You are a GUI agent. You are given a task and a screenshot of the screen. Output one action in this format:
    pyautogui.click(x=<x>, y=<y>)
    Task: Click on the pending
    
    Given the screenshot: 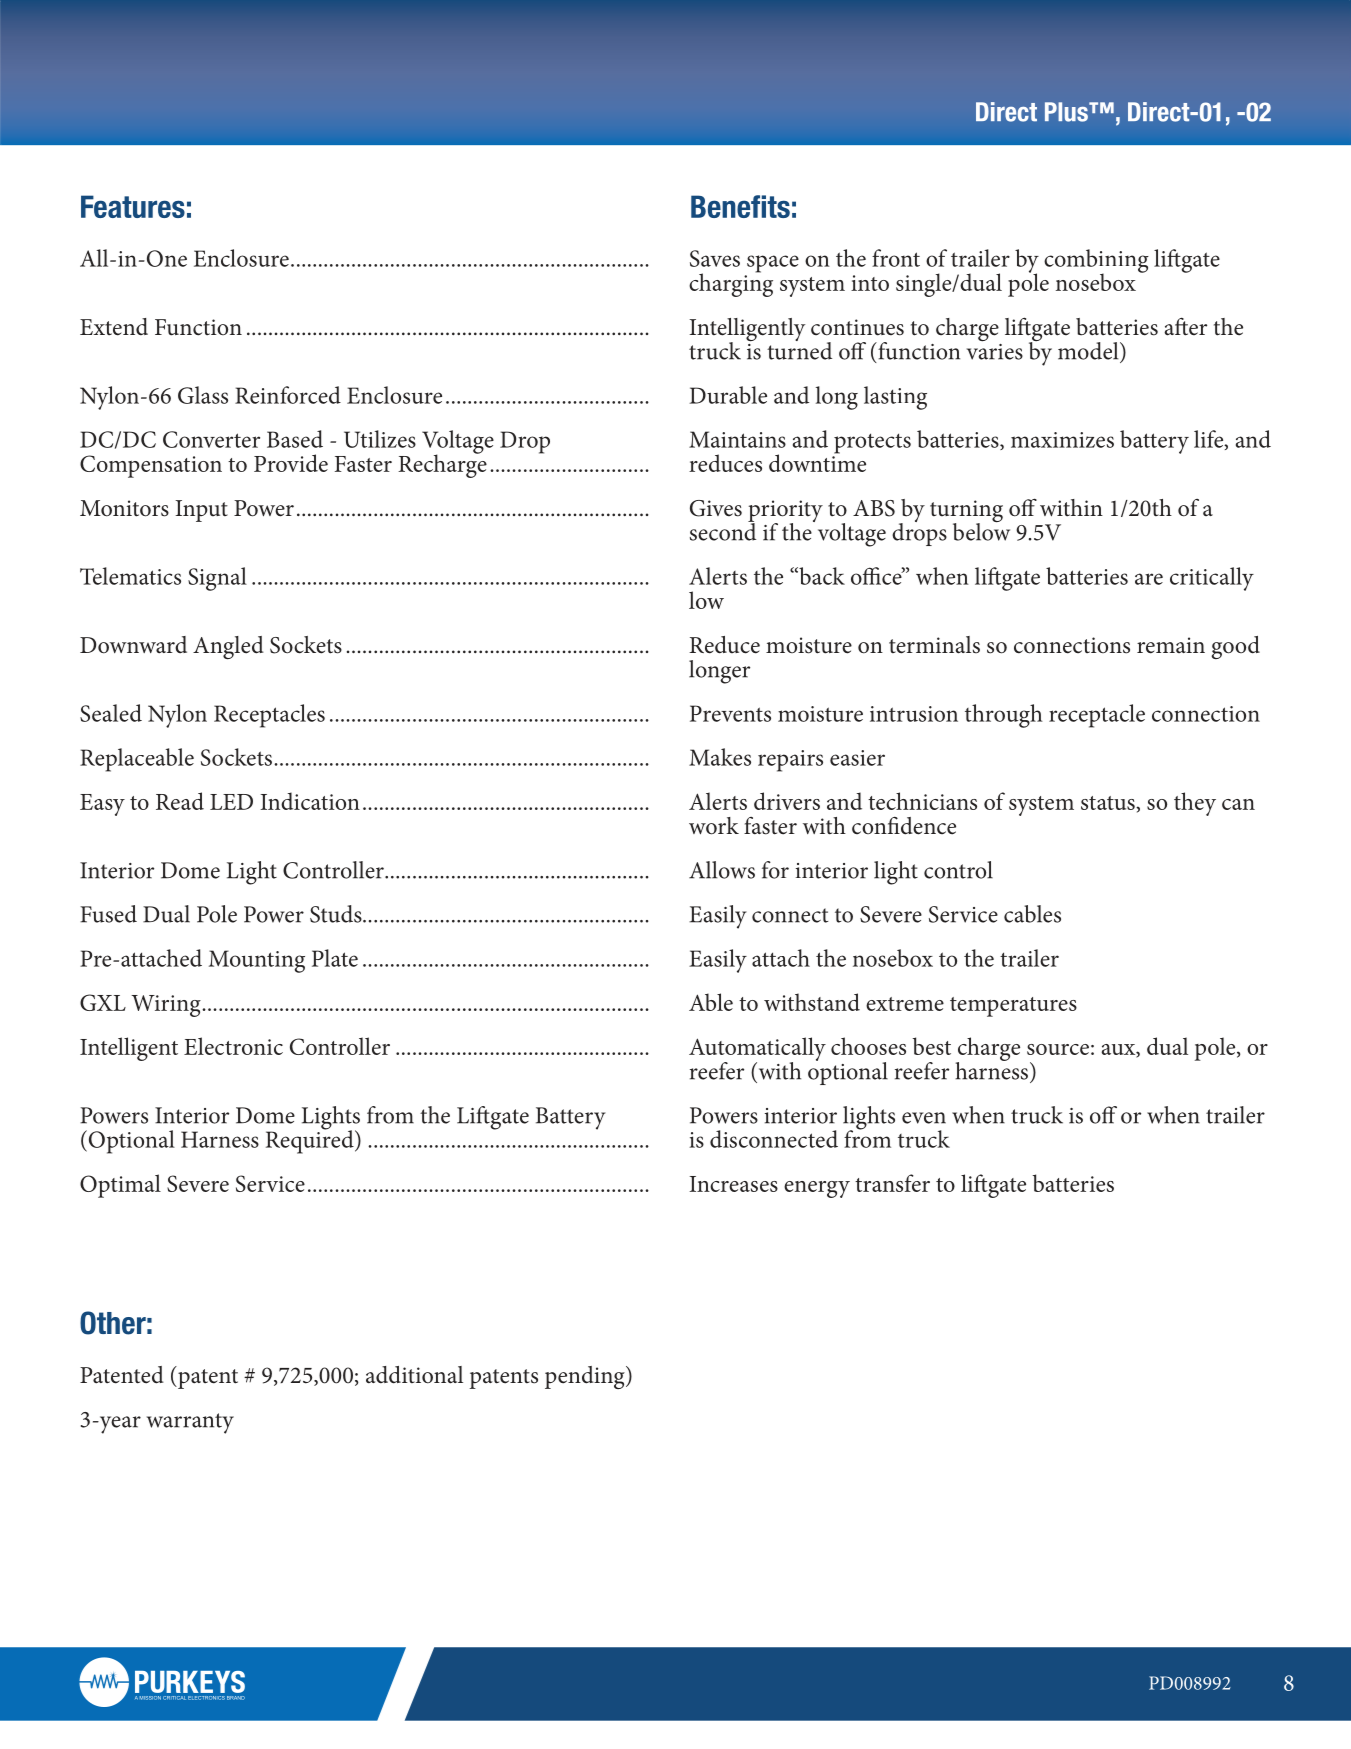 What is the action you would take?
    pyautogui.click(x=586, y=1377)
